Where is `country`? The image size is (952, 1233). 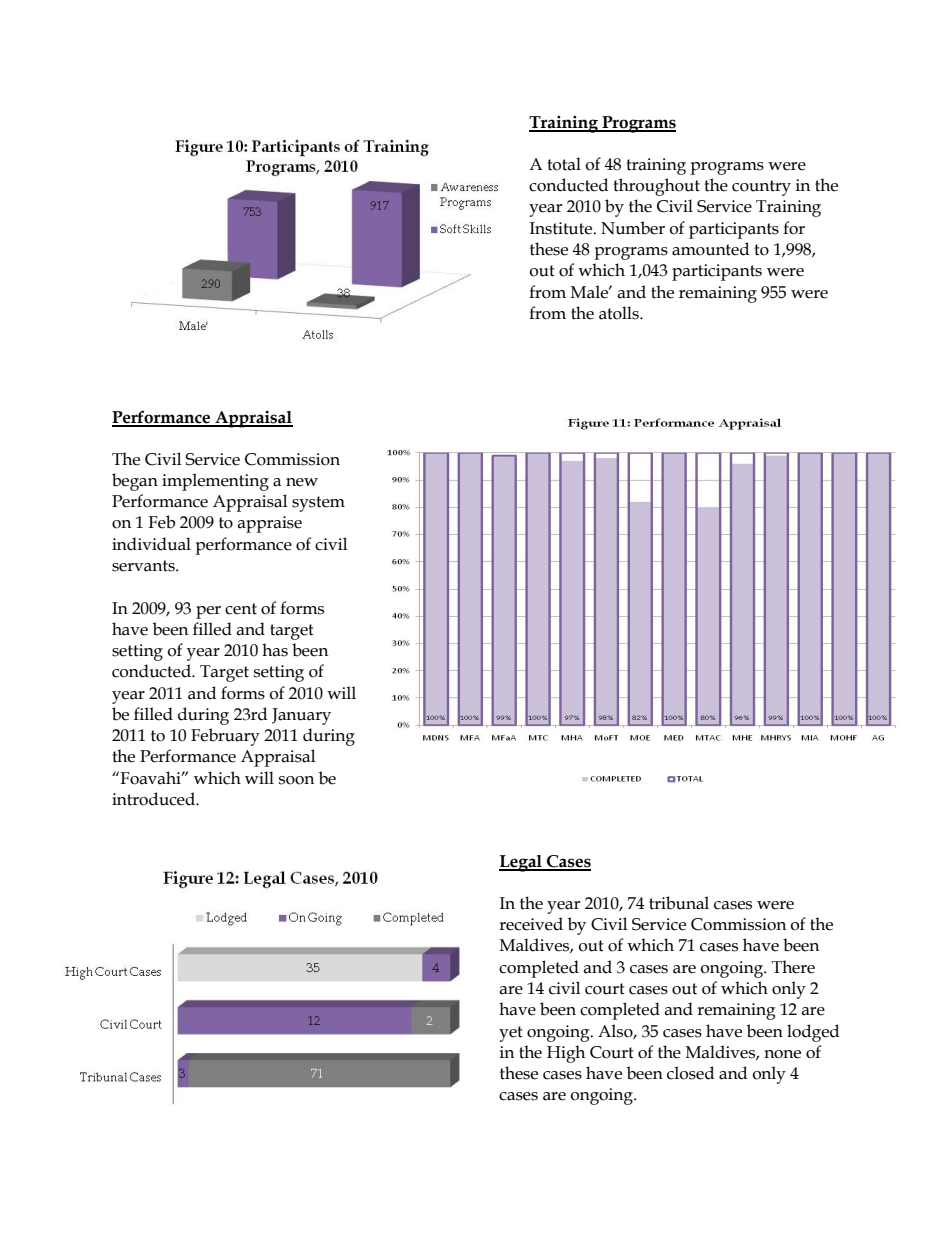 country is located at coordinates (761, 188).
